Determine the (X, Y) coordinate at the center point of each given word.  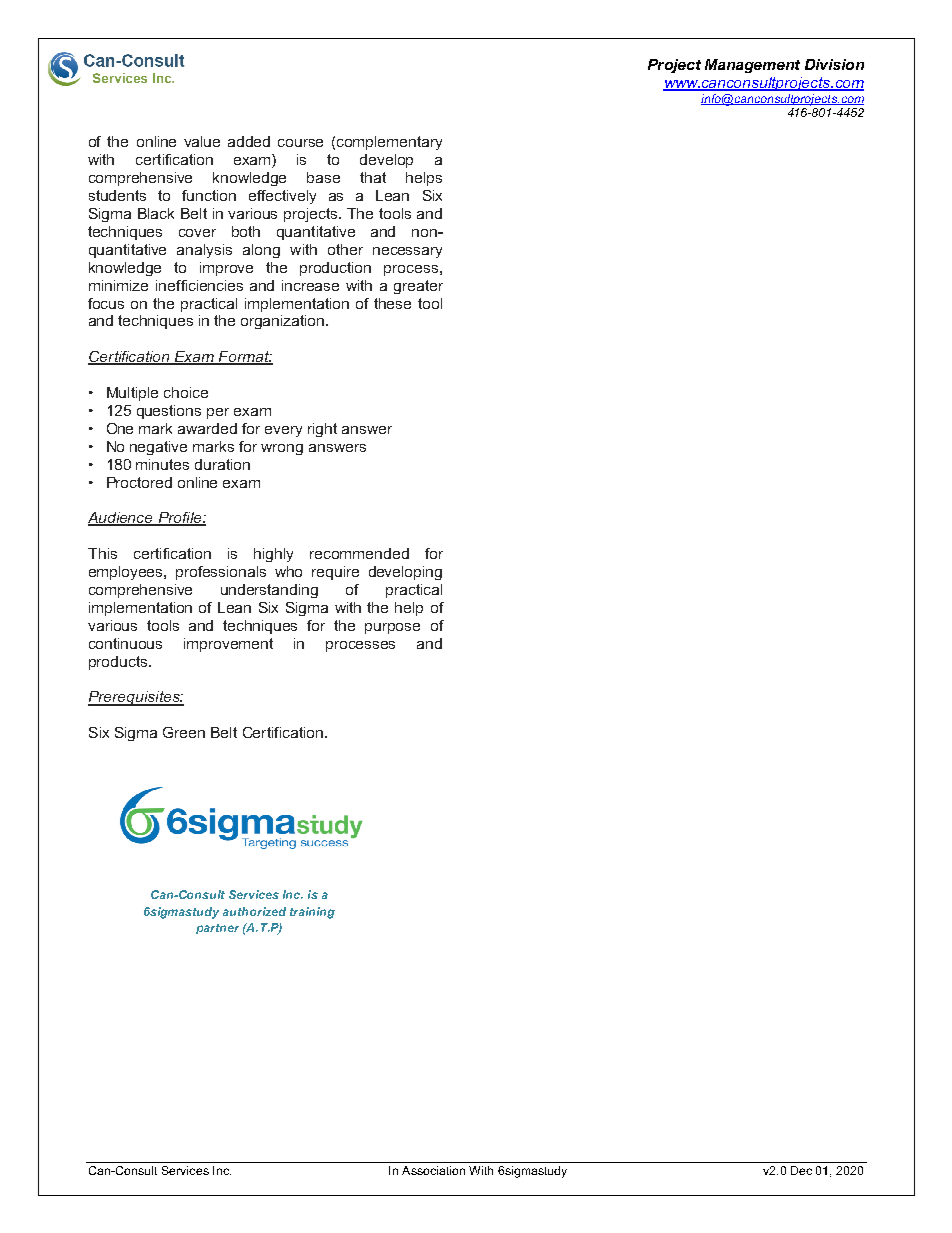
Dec (801, 1170)
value (202, 141)
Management (752, 66)
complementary (389, 143)
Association (433, 1170)
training (312, 913)
